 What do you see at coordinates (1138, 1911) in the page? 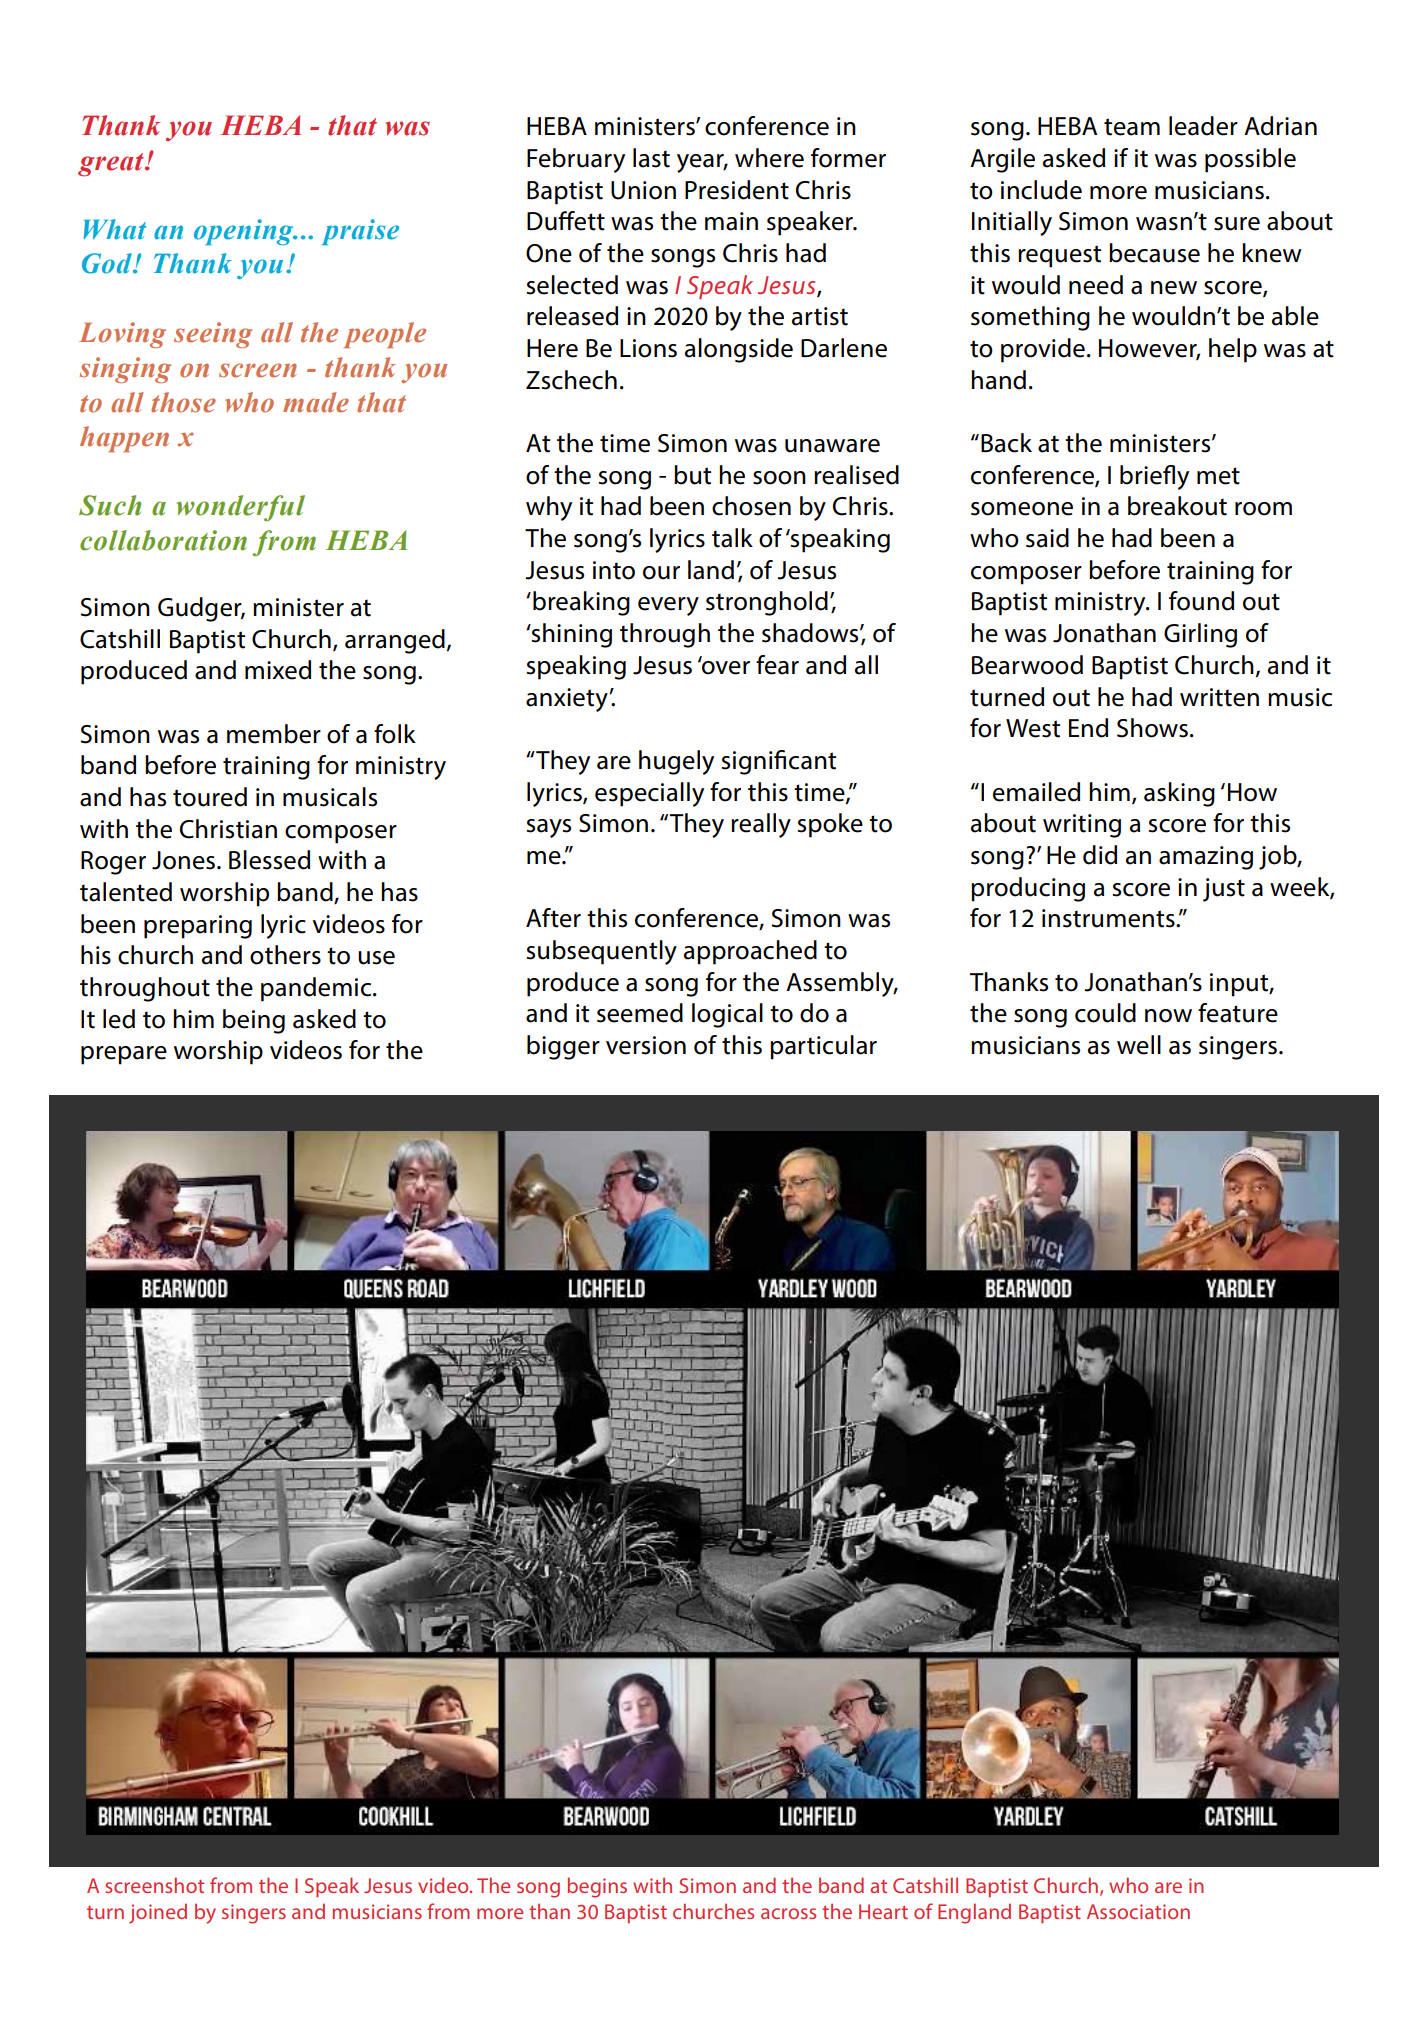
I see `Association` at bounding box center [1138, 1911].
